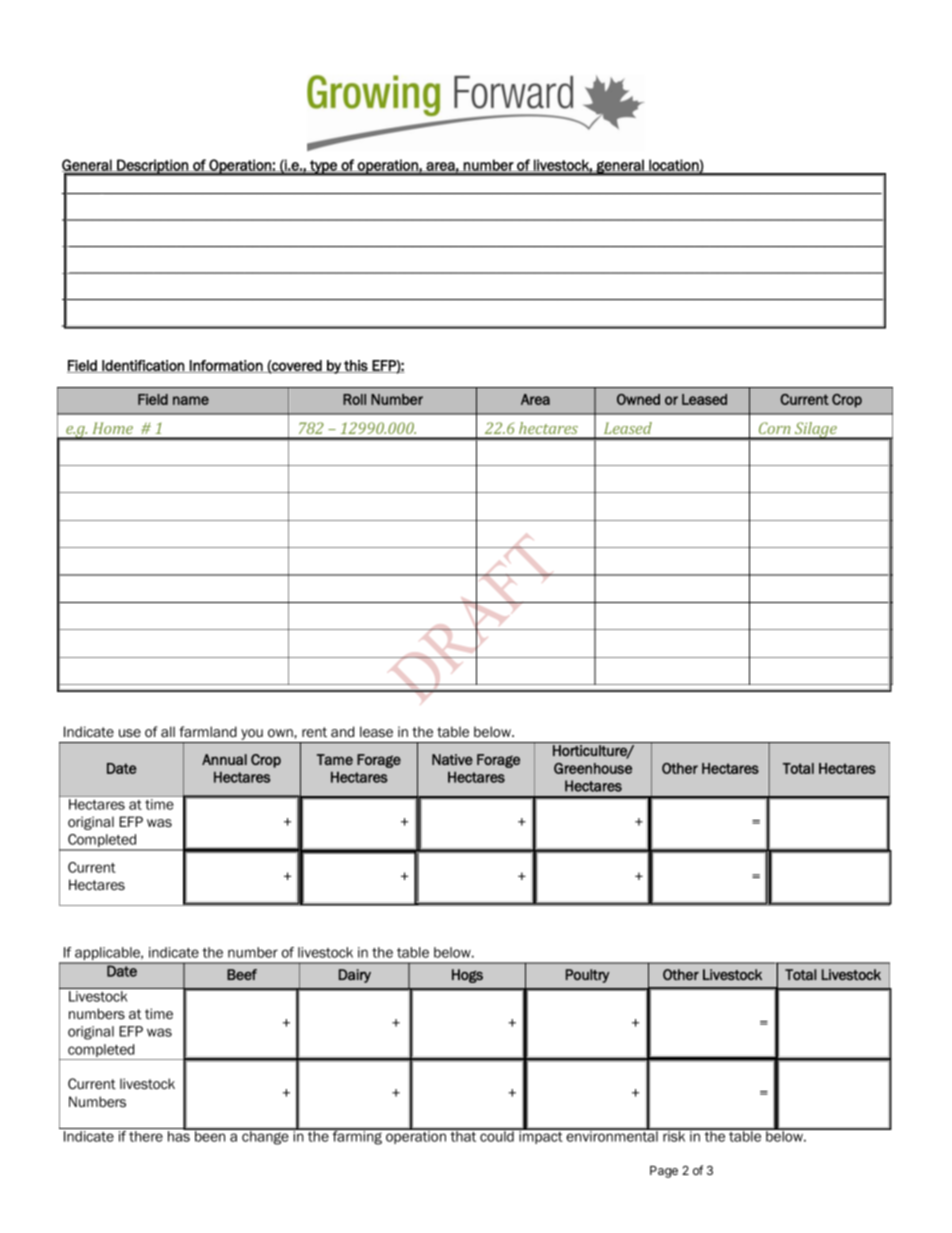 Image resolution: width=952 pixels, height=1233 pixels. I want to click on farmland, so click(208, 731).
